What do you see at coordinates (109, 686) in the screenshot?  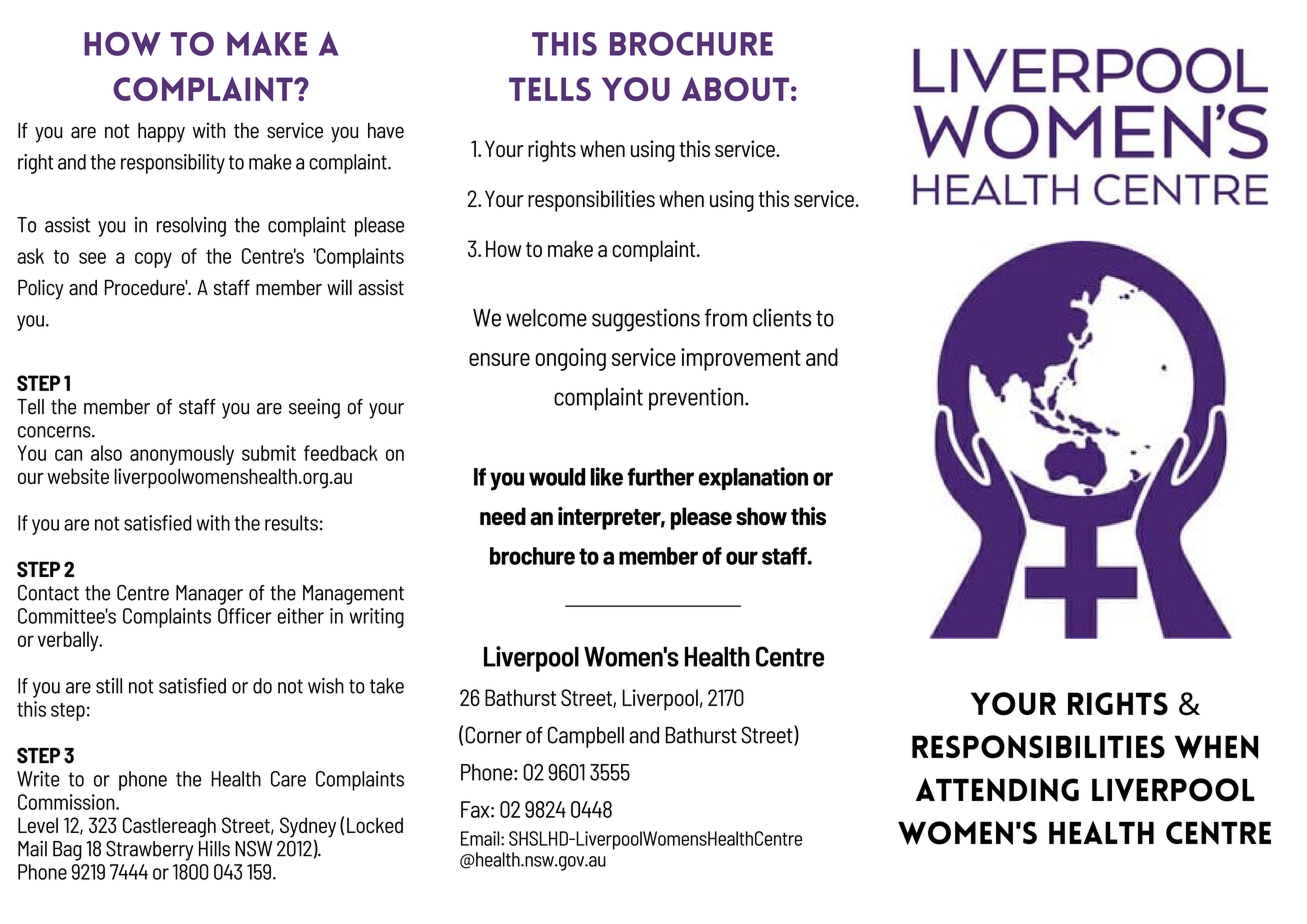 I see `still` at bounding box center [109, 686].
